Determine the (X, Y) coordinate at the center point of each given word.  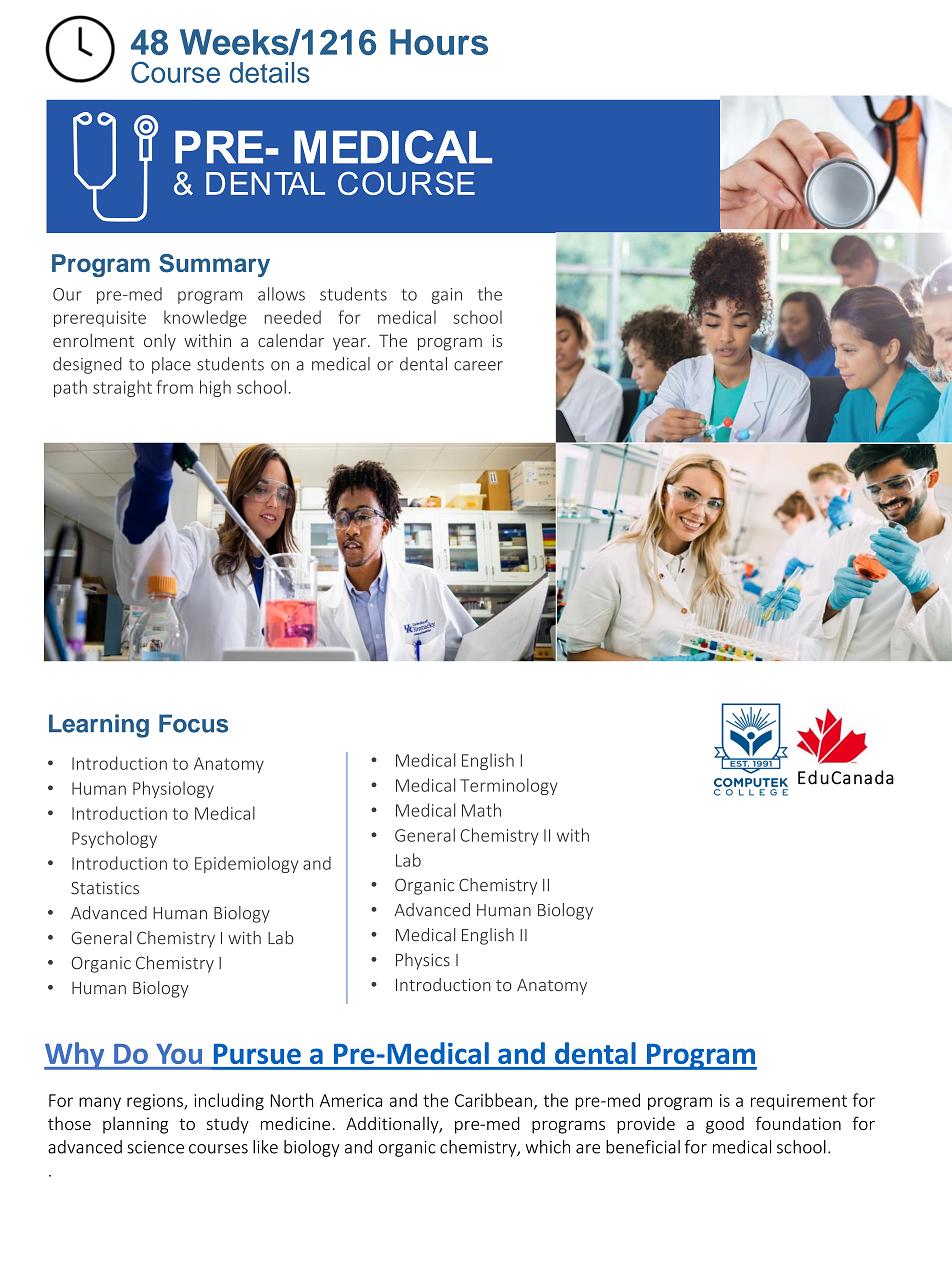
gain (447, 296)
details (269, 72)
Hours (439, 42)
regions (156, 1102)
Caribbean (493, 1100)
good (725, 1125)
